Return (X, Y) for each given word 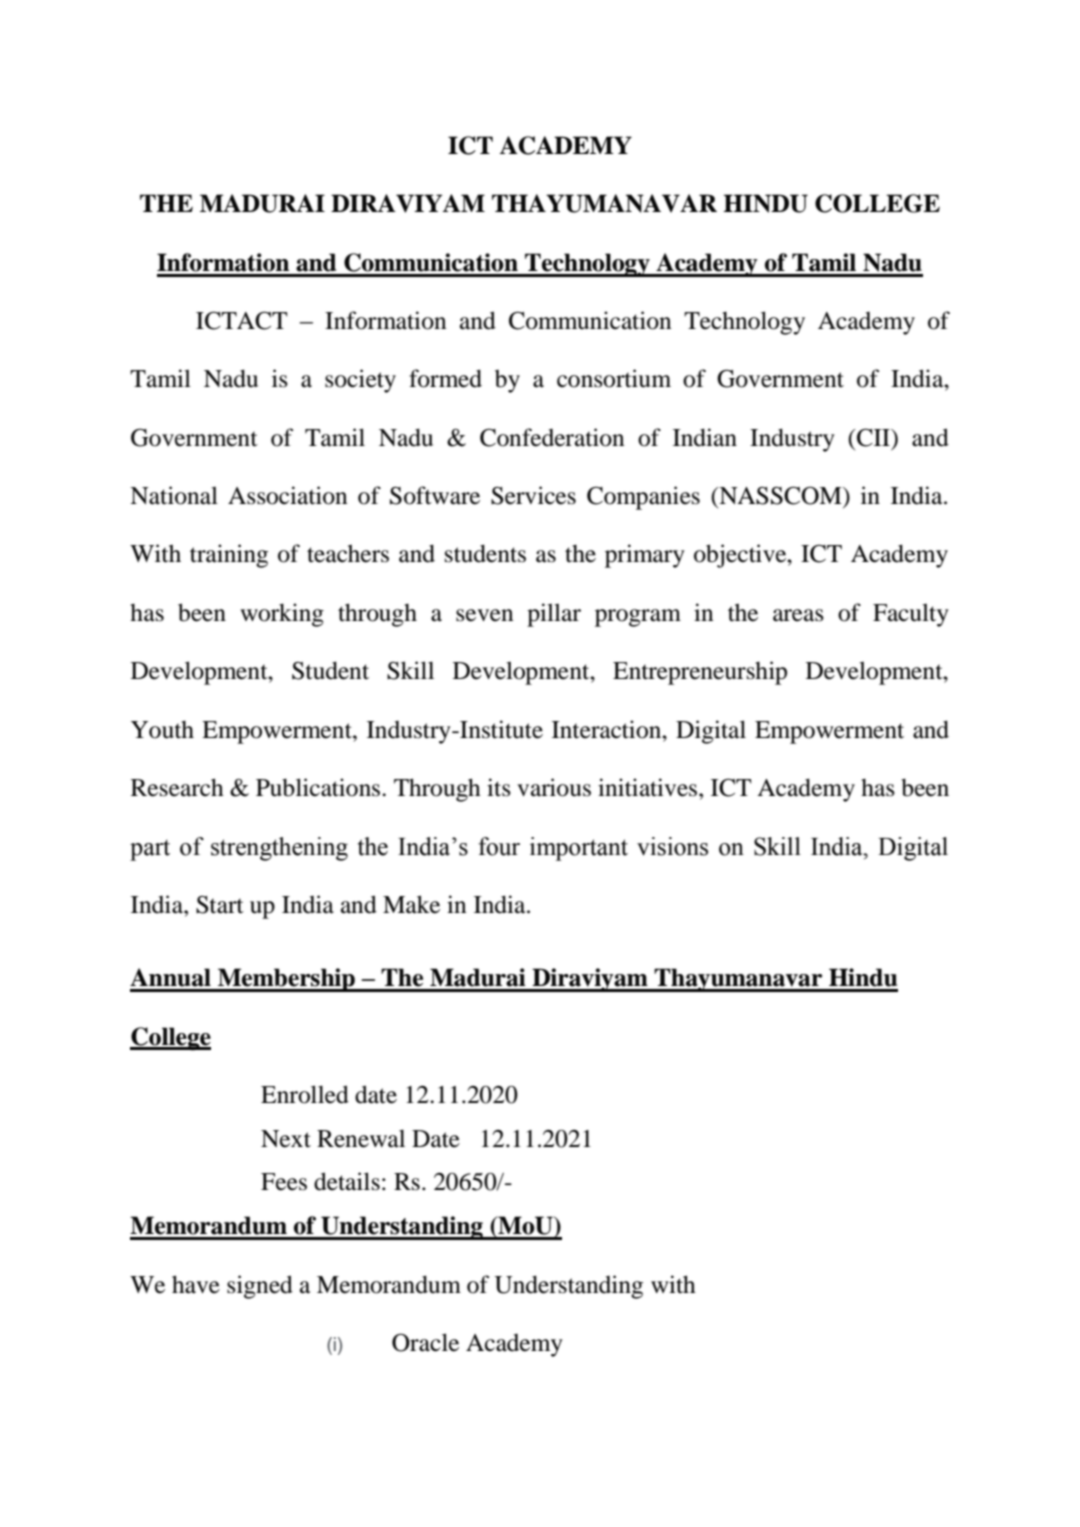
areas (798, 615)
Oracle (425, 1342)
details (347, 1181)
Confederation (552, 437)
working (282, 615)
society (360, 381)
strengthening (279, 849)
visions (672, 846)
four (499, 846)
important (579, 849)
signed (260, 1287)
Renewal (361, 1138)
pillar (554, 615)
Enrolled (305, 1094)
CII (873, 437)
